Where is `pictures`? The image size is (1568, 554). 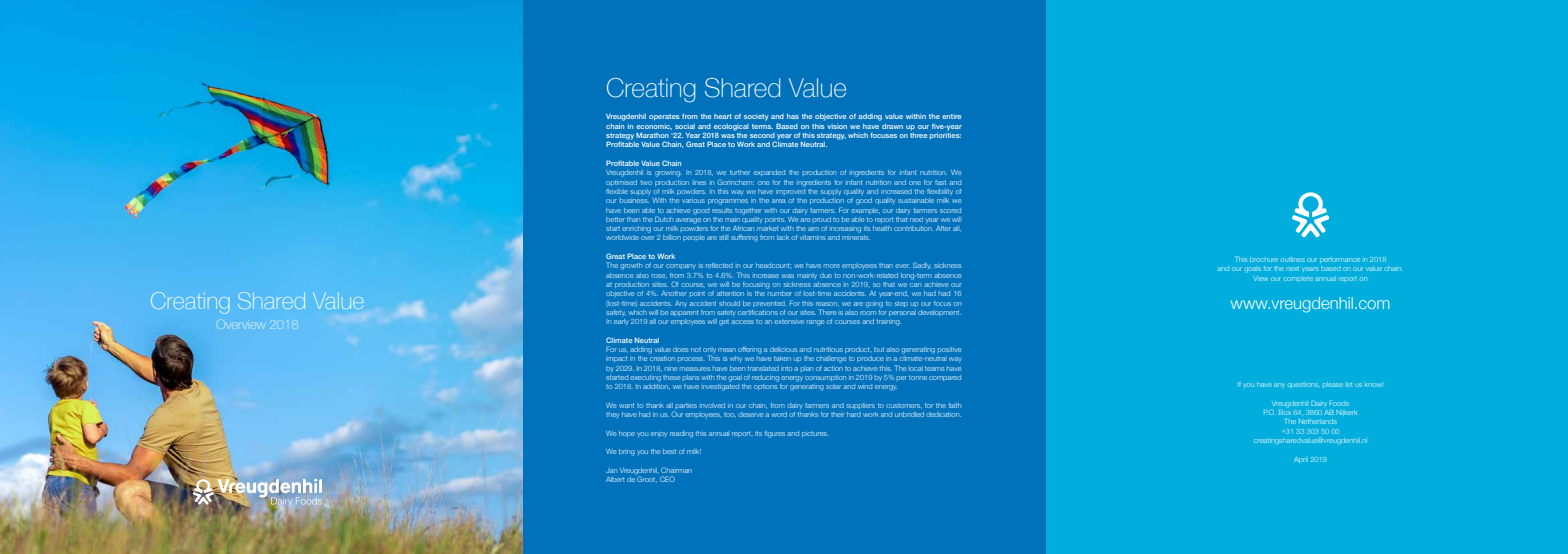
pictures is located at coordinates (814, 434).
